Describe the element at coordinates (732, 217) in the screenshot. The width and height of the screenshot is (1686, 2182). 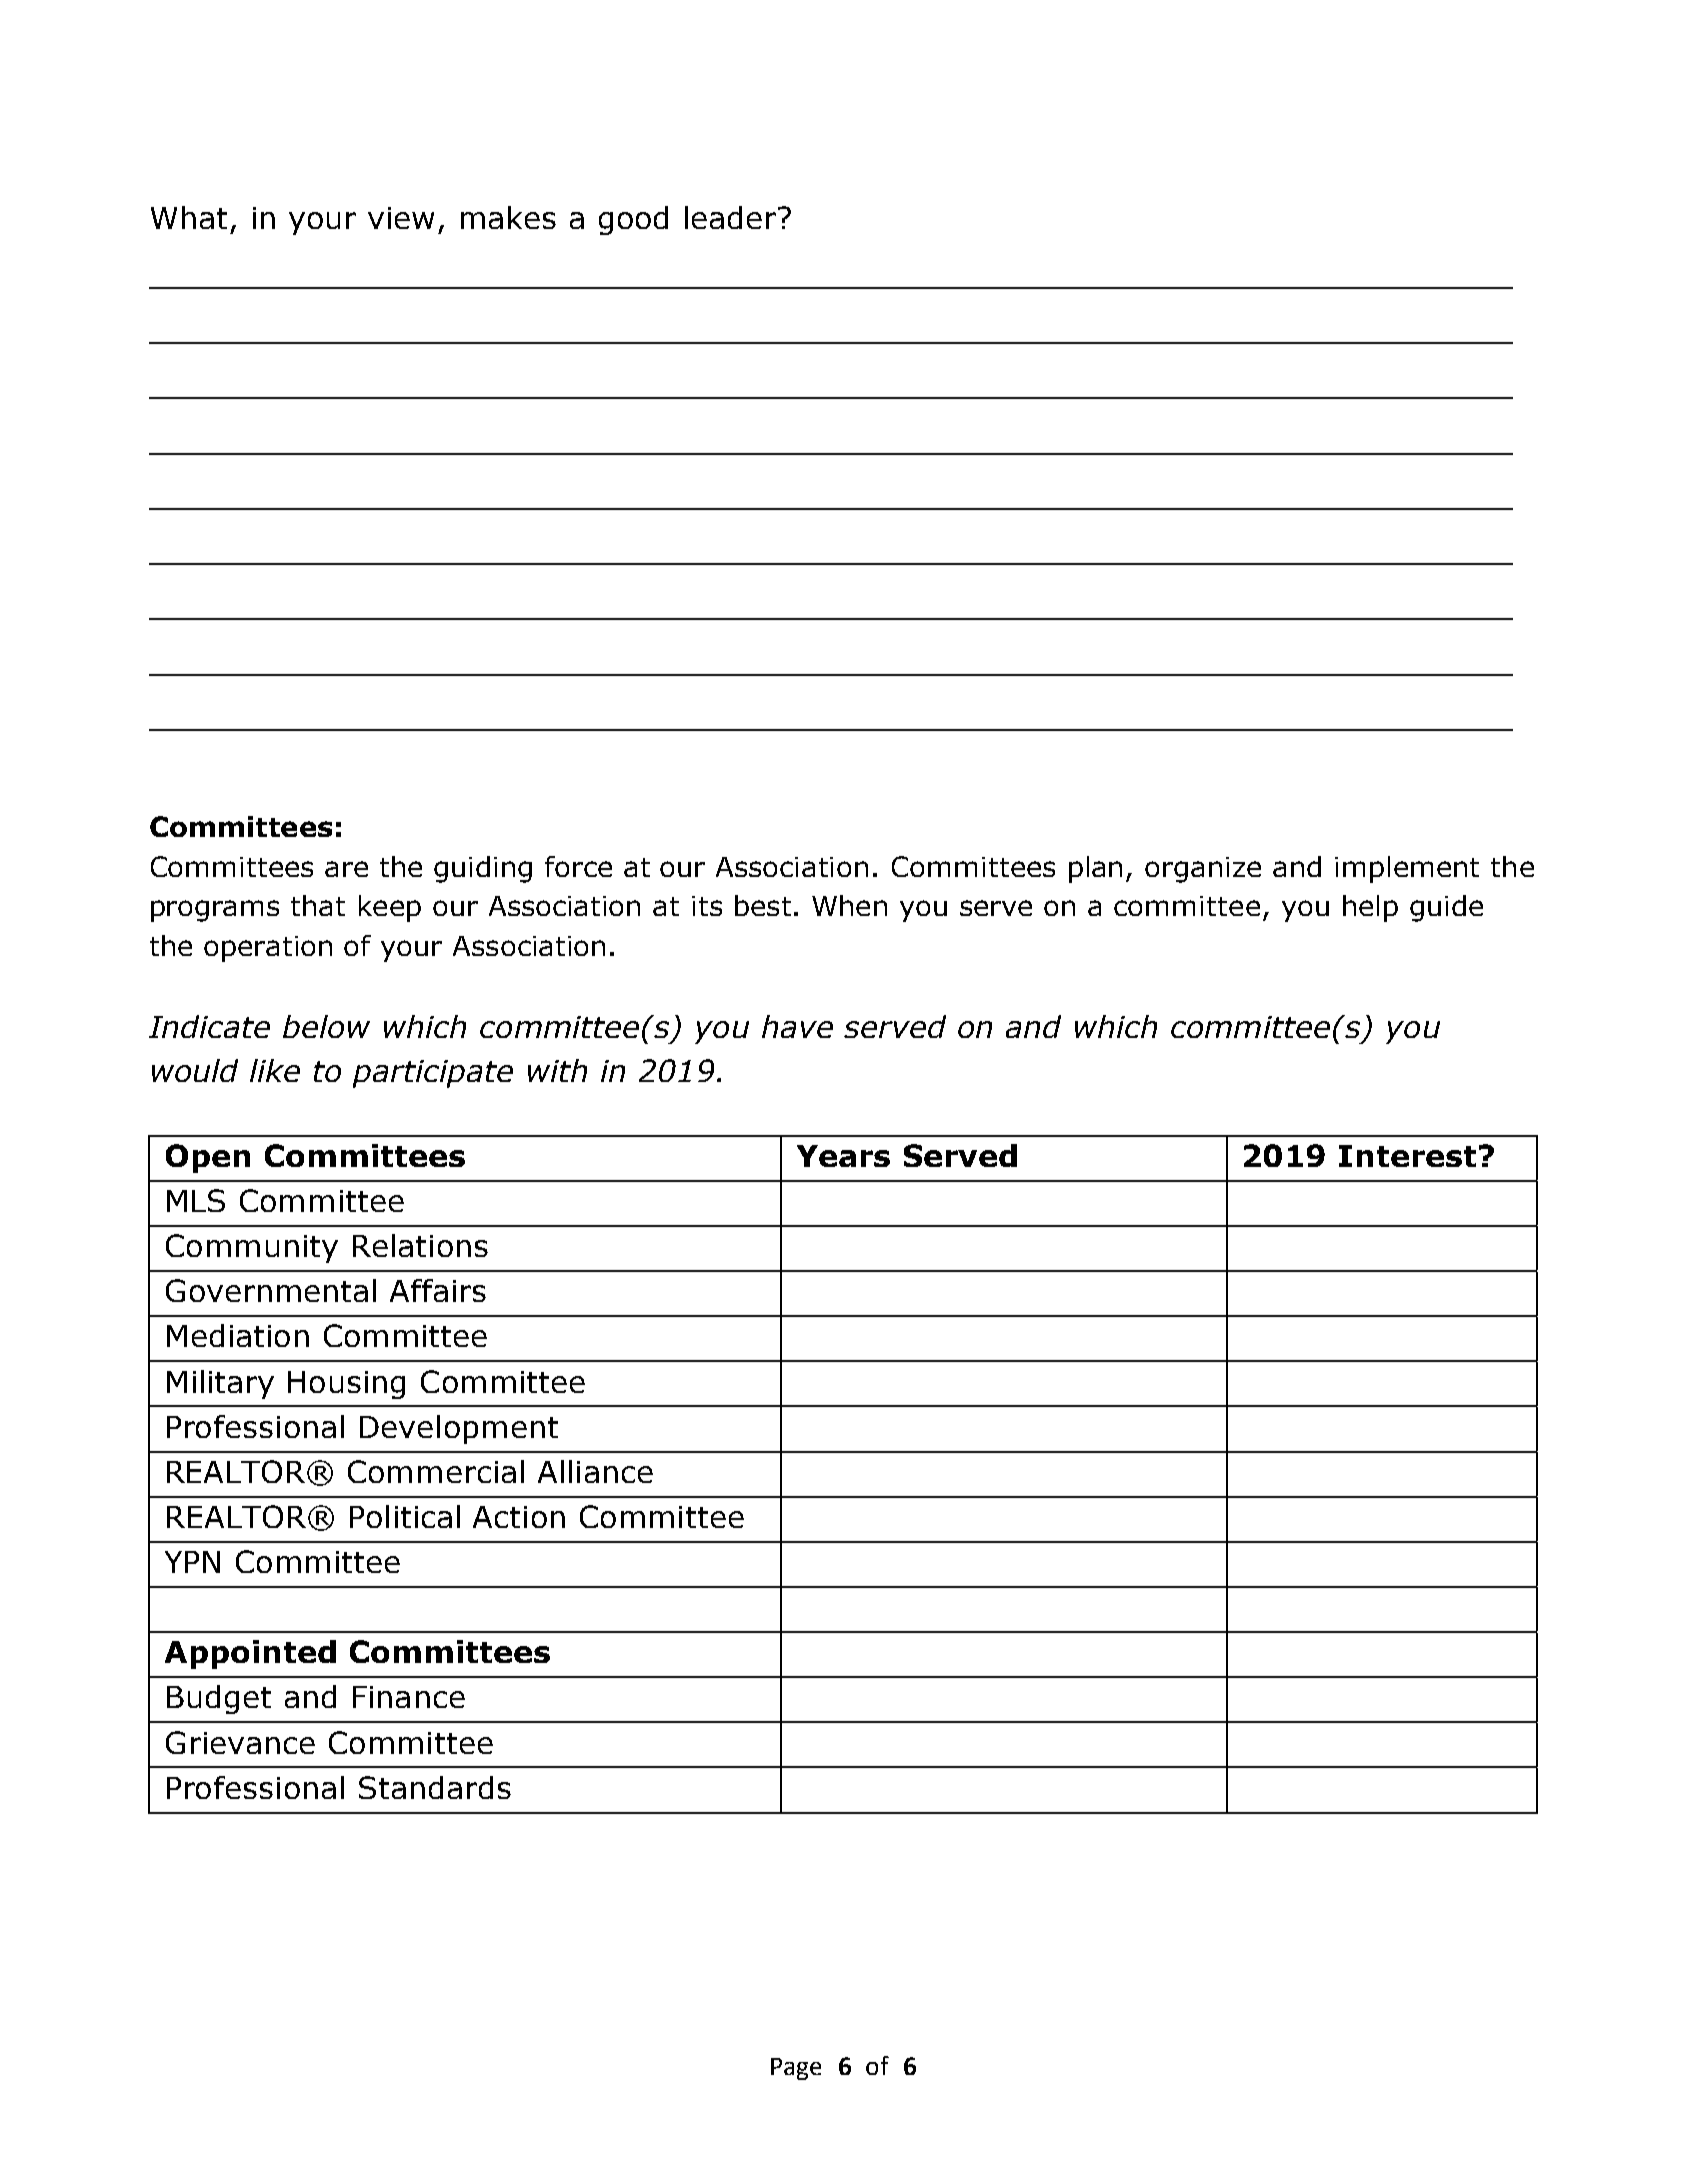
I see `leader` at that location.
